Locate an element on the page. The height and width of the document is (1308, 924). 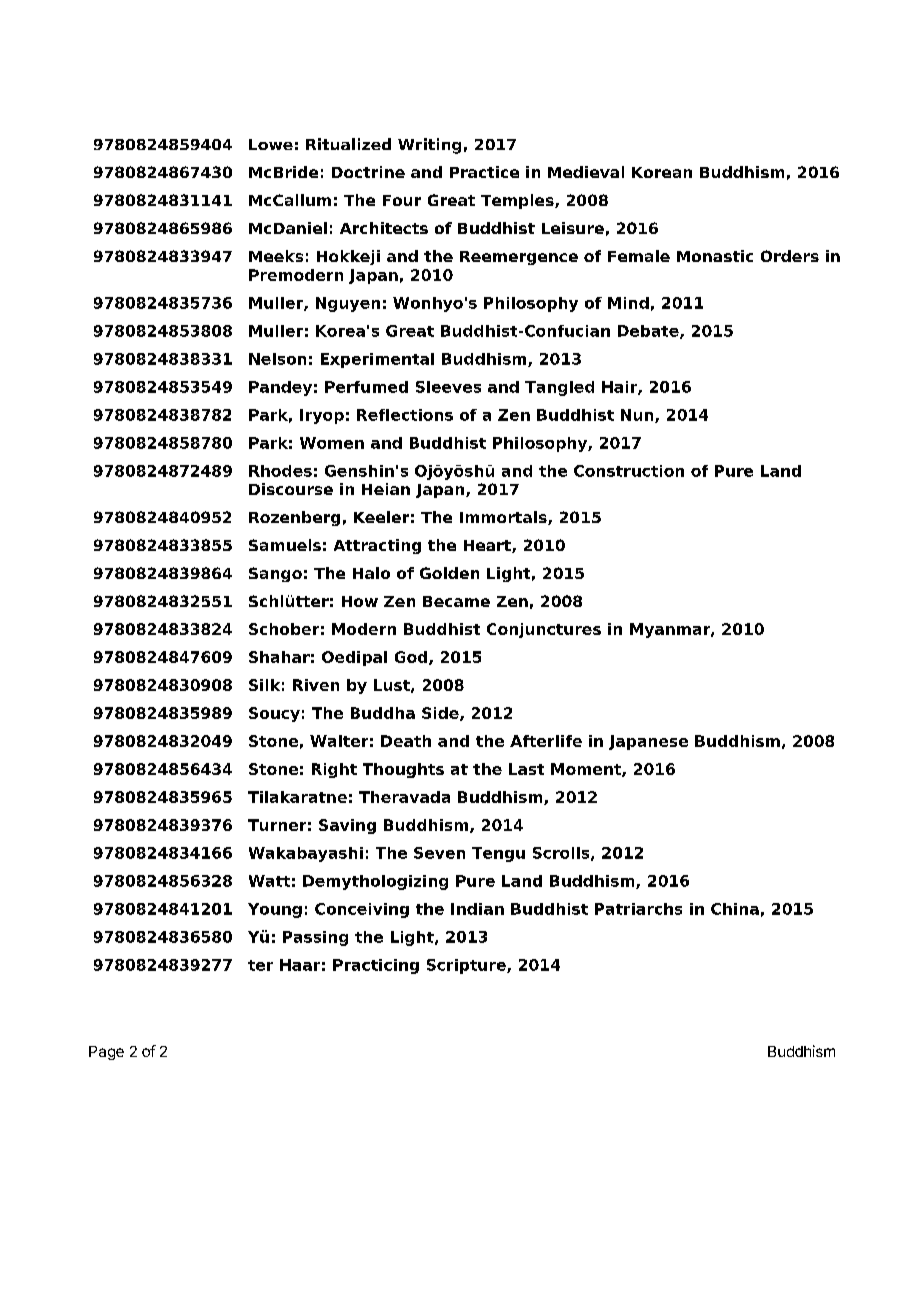
Page is located at coordinates (106, 1053).
